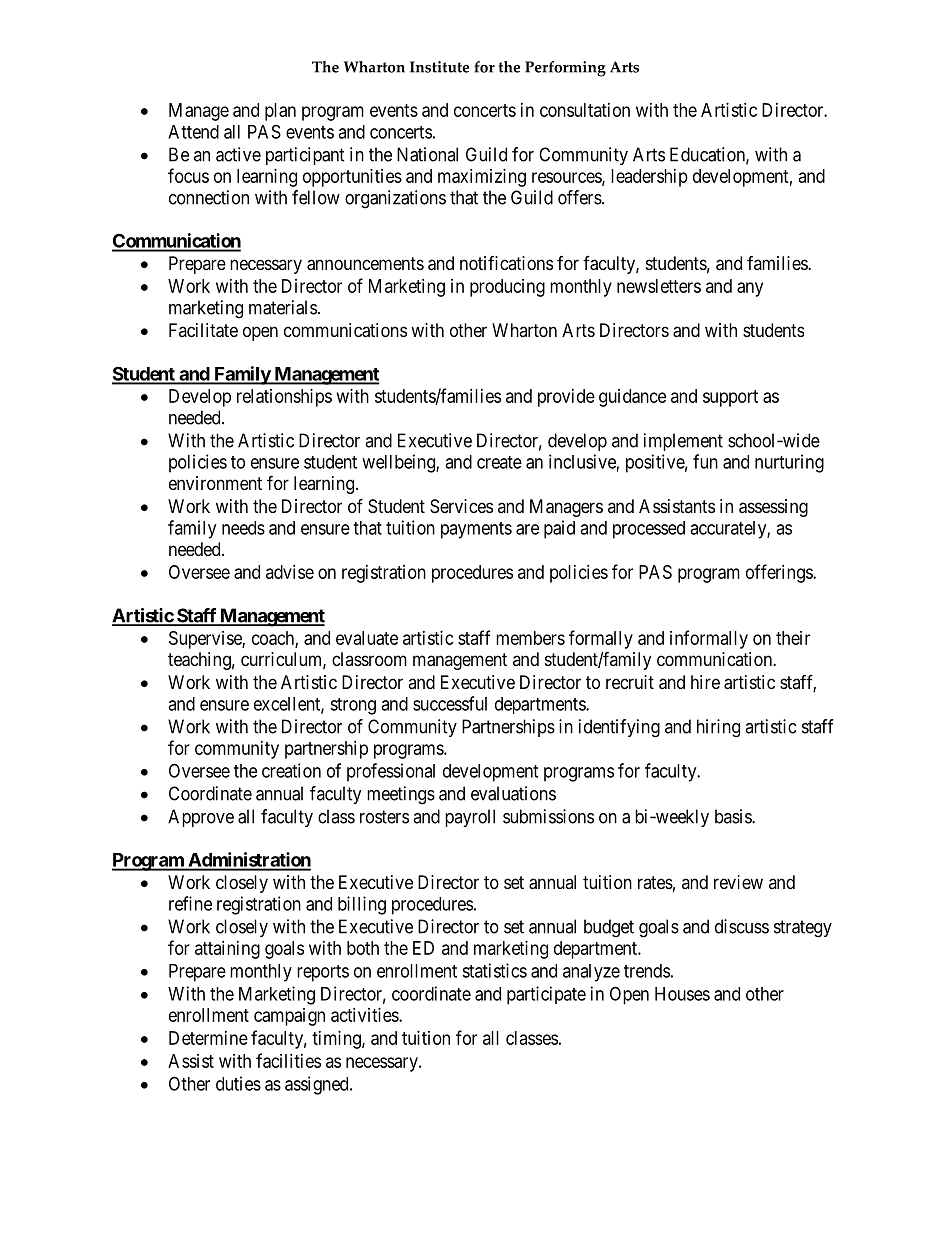 Image resolution: width=952 pixels, height=1233 pixels. Describe the element at coordinates (734, 816) in the document. I see `basis` at that location.
